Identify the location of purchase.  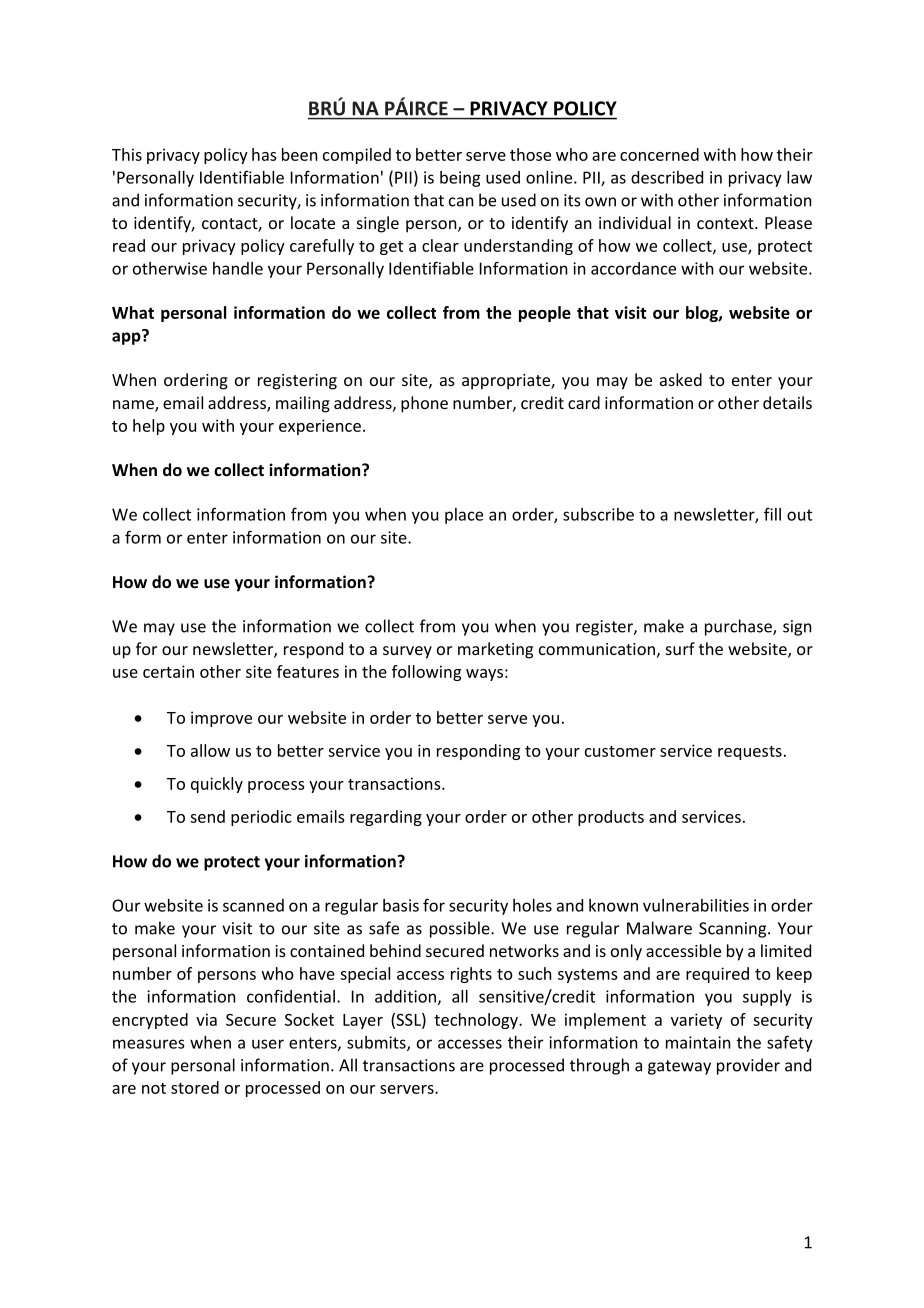
(739, 627).
